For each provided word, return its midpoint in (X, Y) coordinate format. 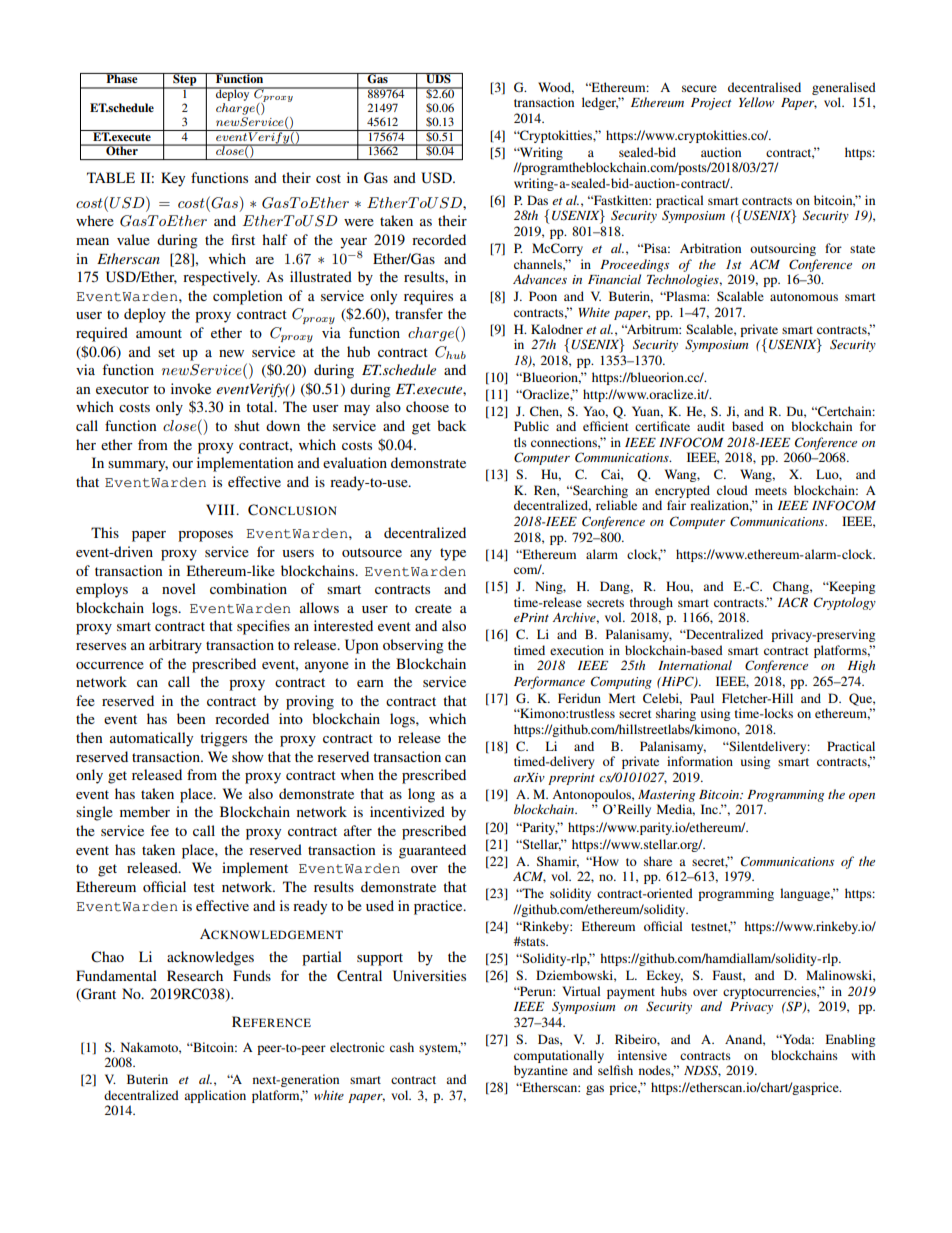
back (452, 425)
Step (185, 80)
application (215, 1096)
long (421, 795)
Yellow (756, 102)
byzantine (541, 1071)
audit (711, 426)
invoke (191, 388)
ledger (600, 103)
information (700, 761)
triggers (223, 739)
